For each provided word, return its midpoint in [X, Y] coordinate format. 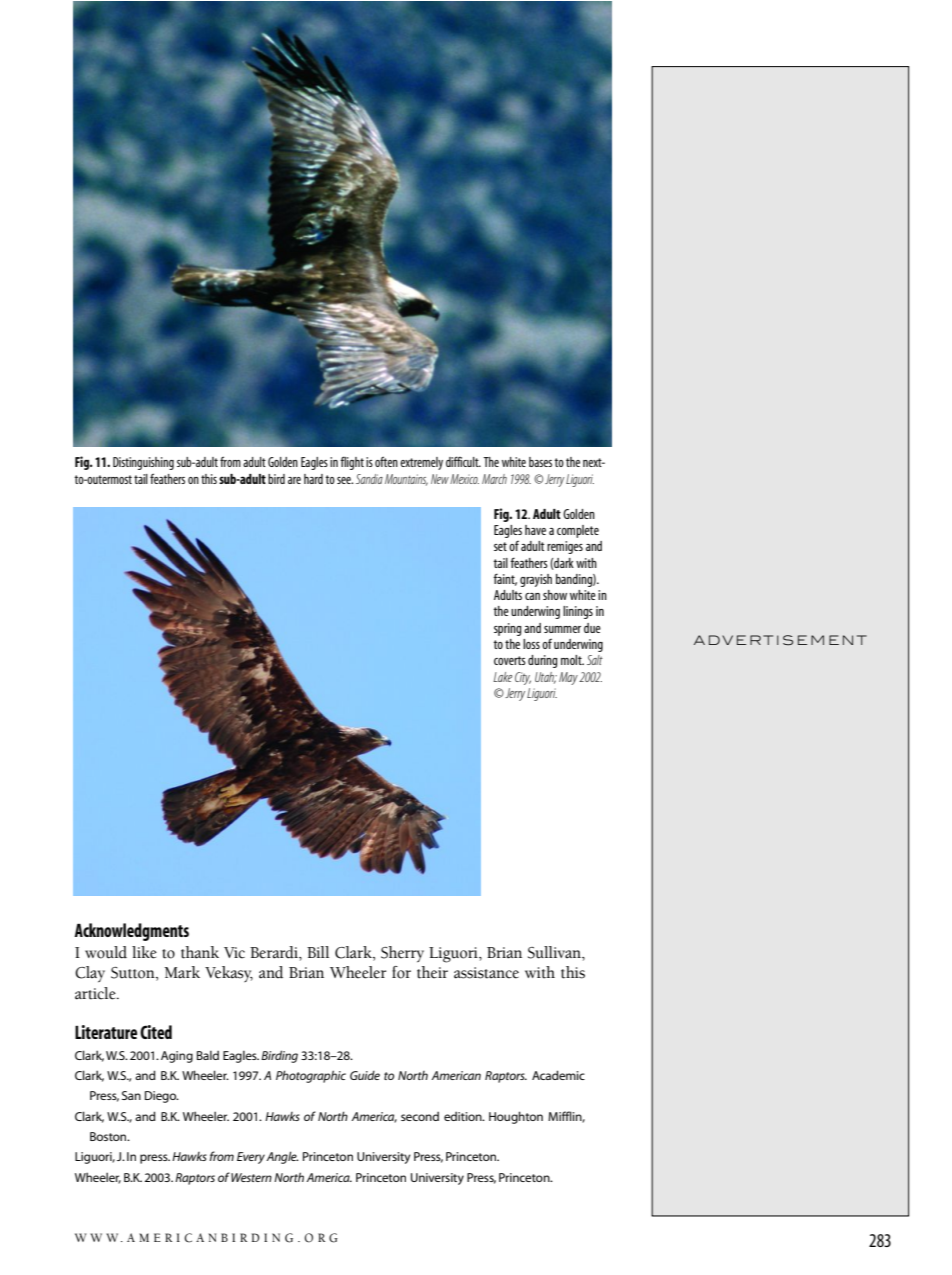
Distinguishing [143, 463]
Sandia [369, 479]
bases [540, 462]
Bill [318, 952]
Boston [109, 1136]
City [523, 678]
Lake [502, 677]
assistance [486, 973]
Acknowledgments [131, 932]
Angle [282, 1157]
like [144, 952]
